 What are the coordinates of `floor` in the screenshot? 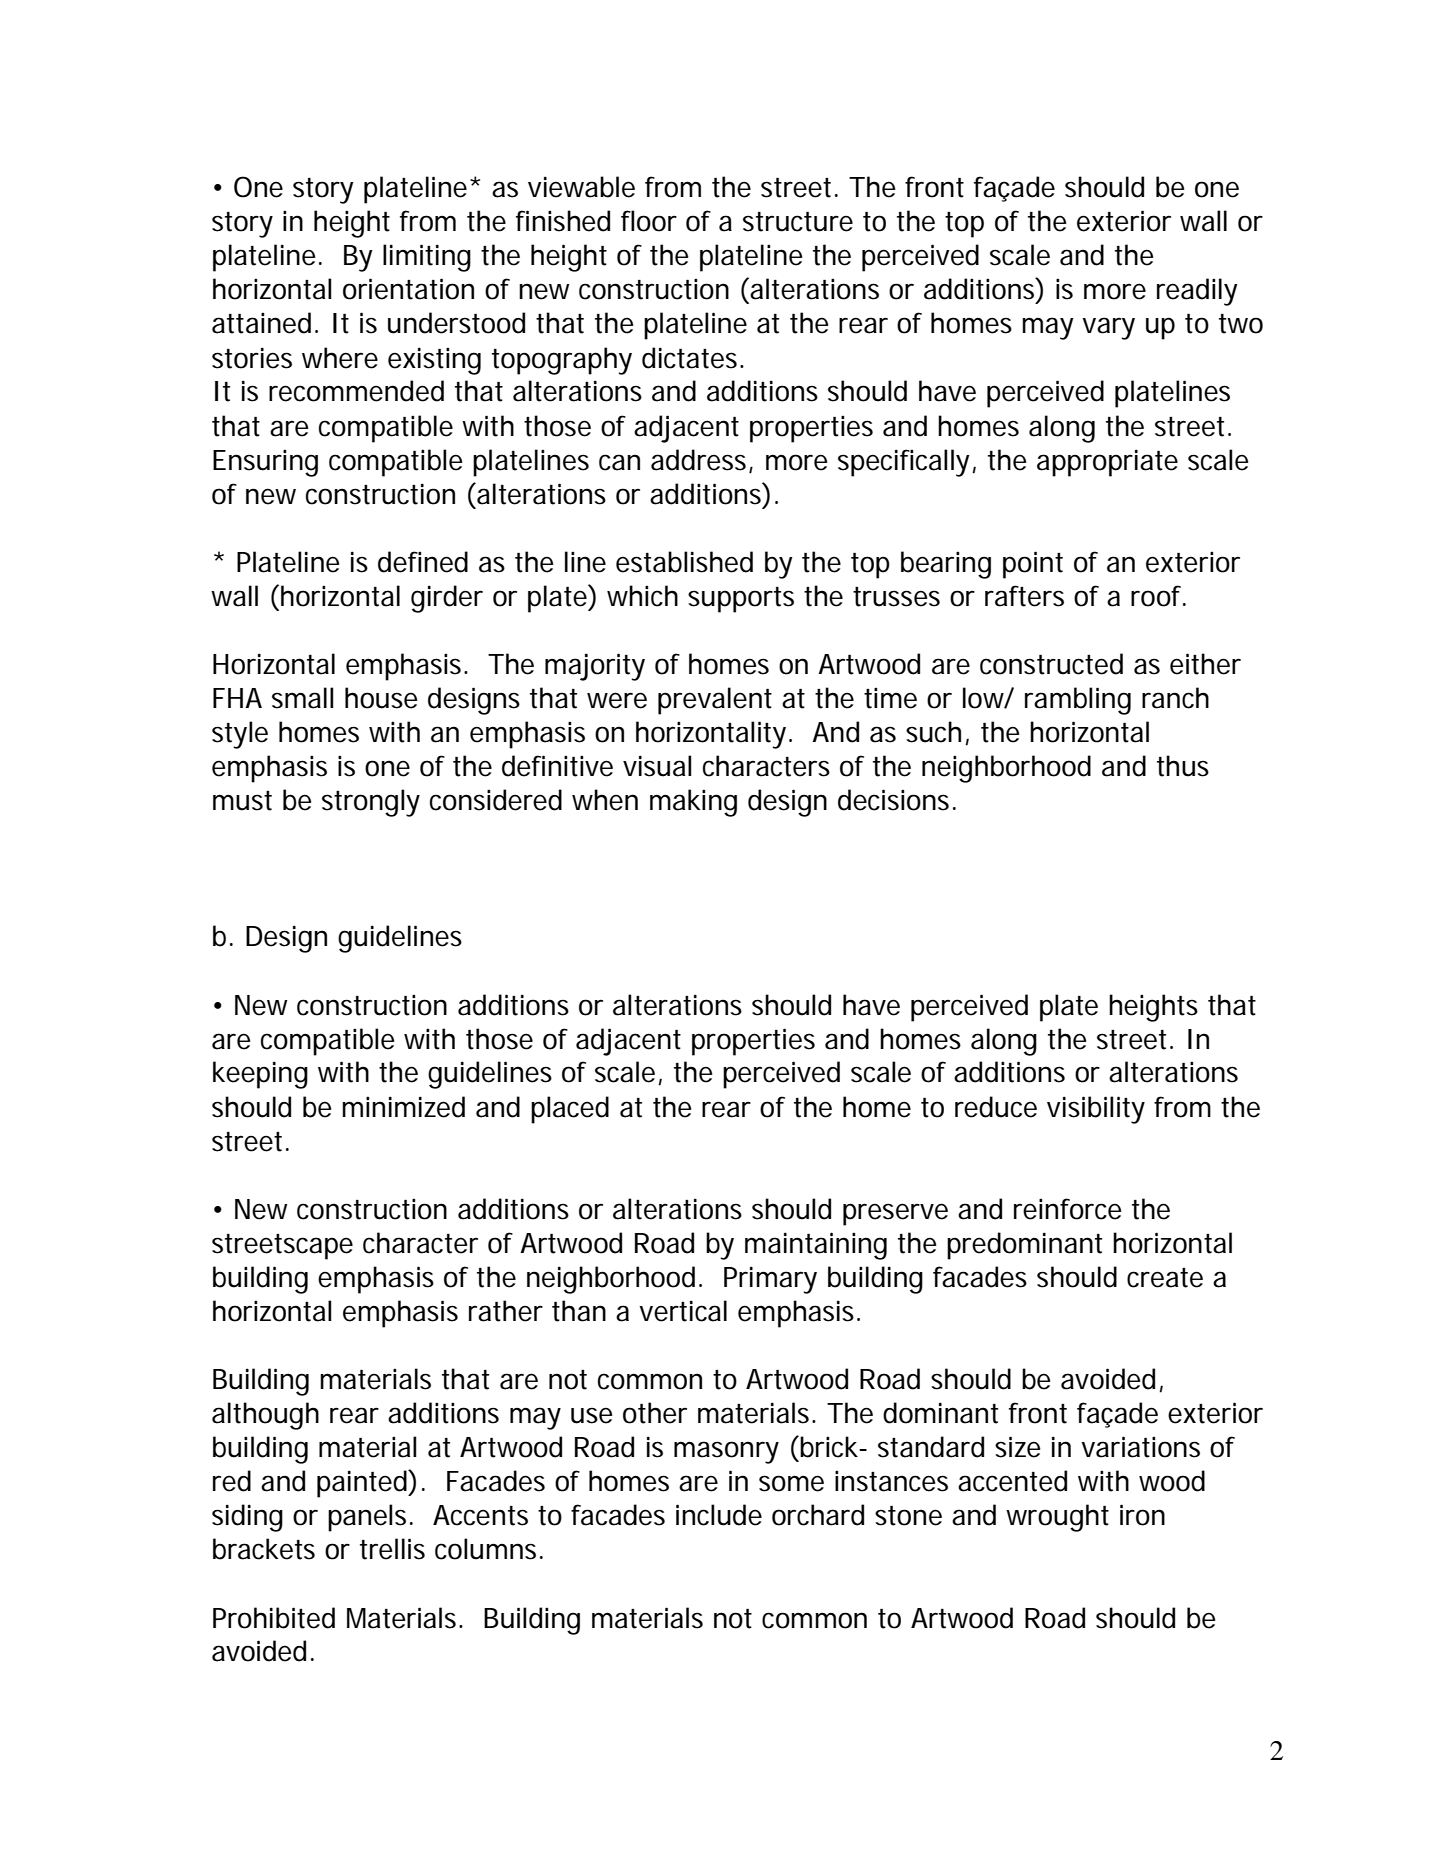 It's located at (649, 221).
